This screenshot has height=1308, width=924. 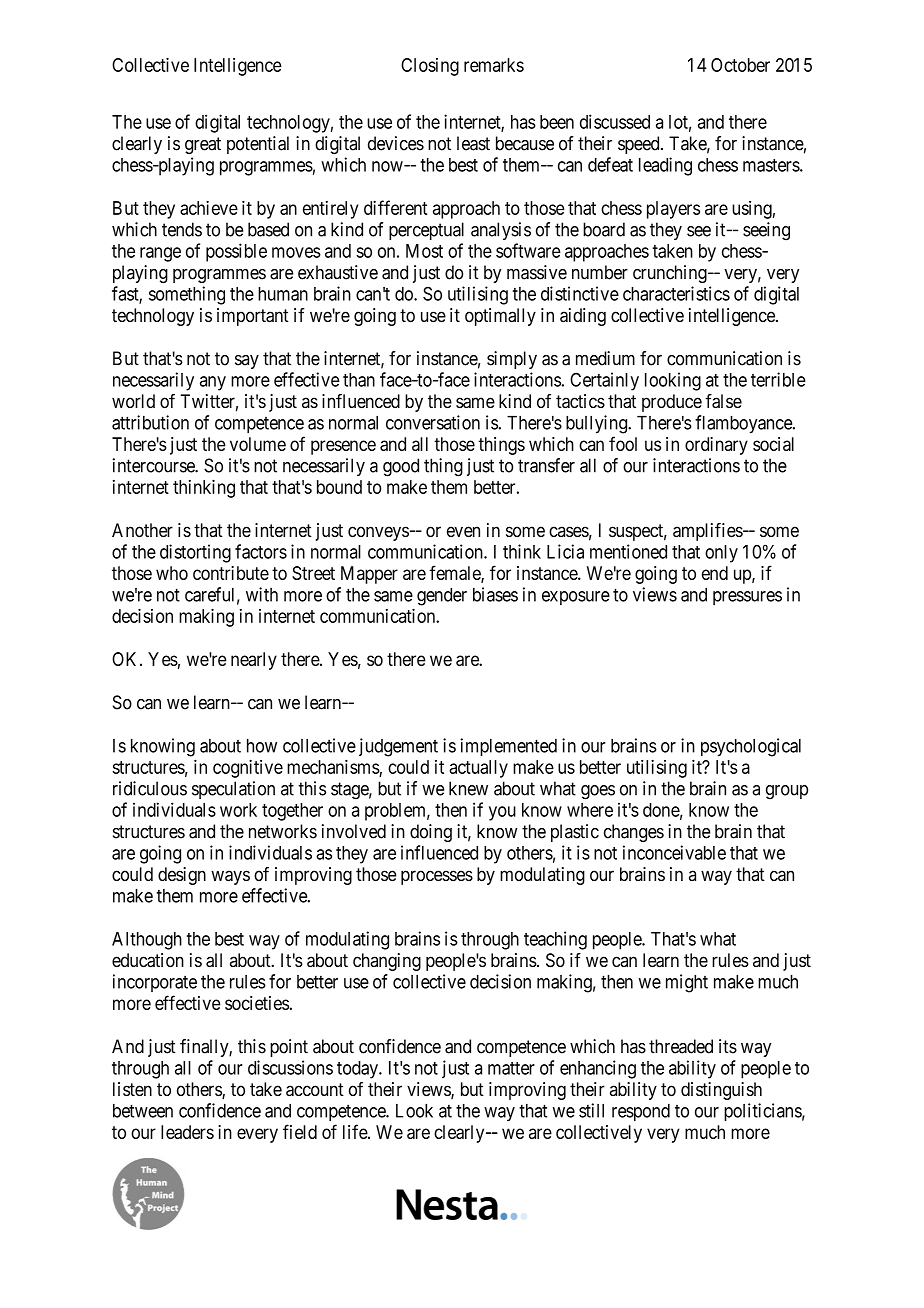 I want to click on pressures, so click(x=747, y=598).
